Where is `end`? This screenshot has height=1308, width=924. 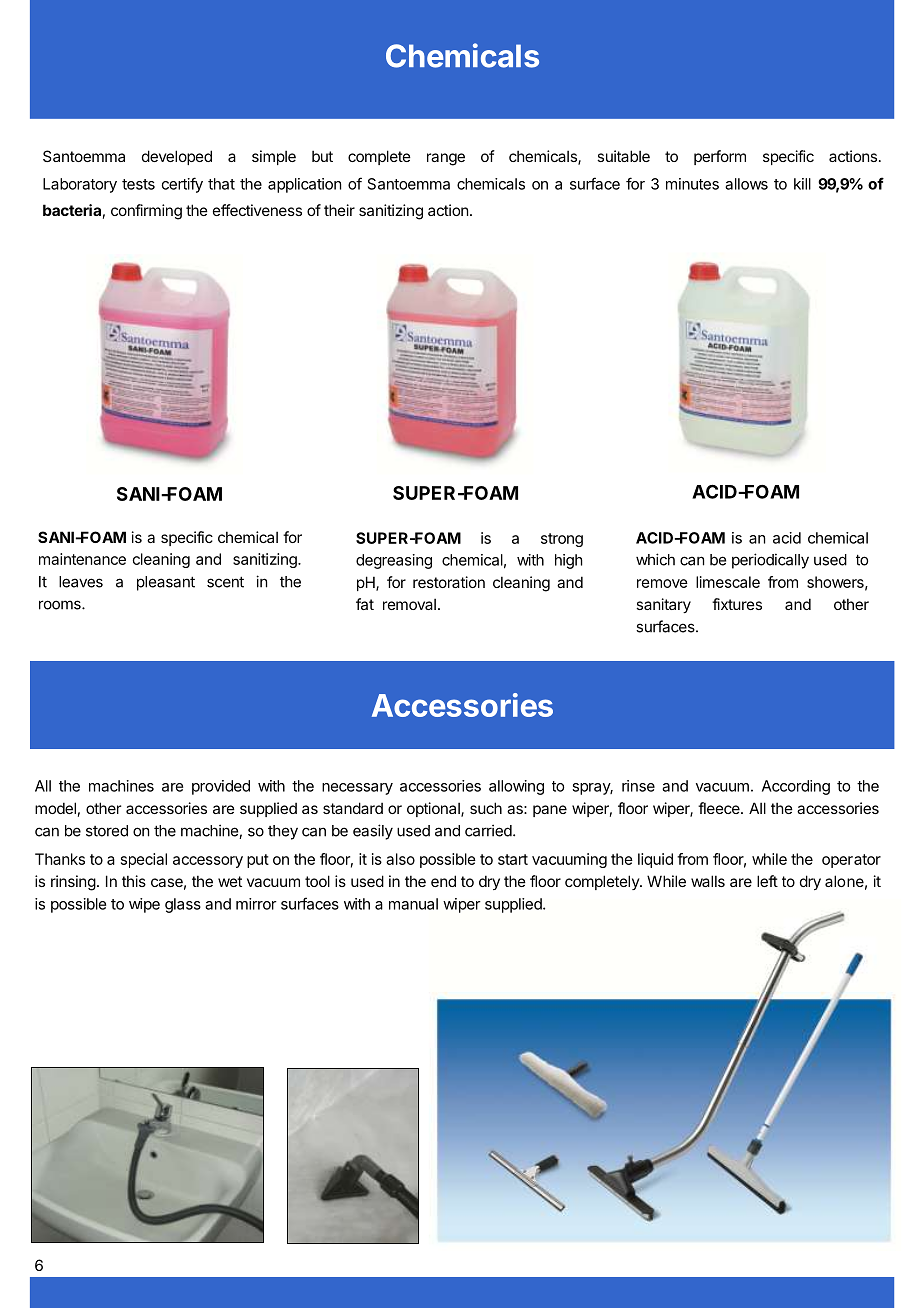
end is located at coordinates (443, 881).
